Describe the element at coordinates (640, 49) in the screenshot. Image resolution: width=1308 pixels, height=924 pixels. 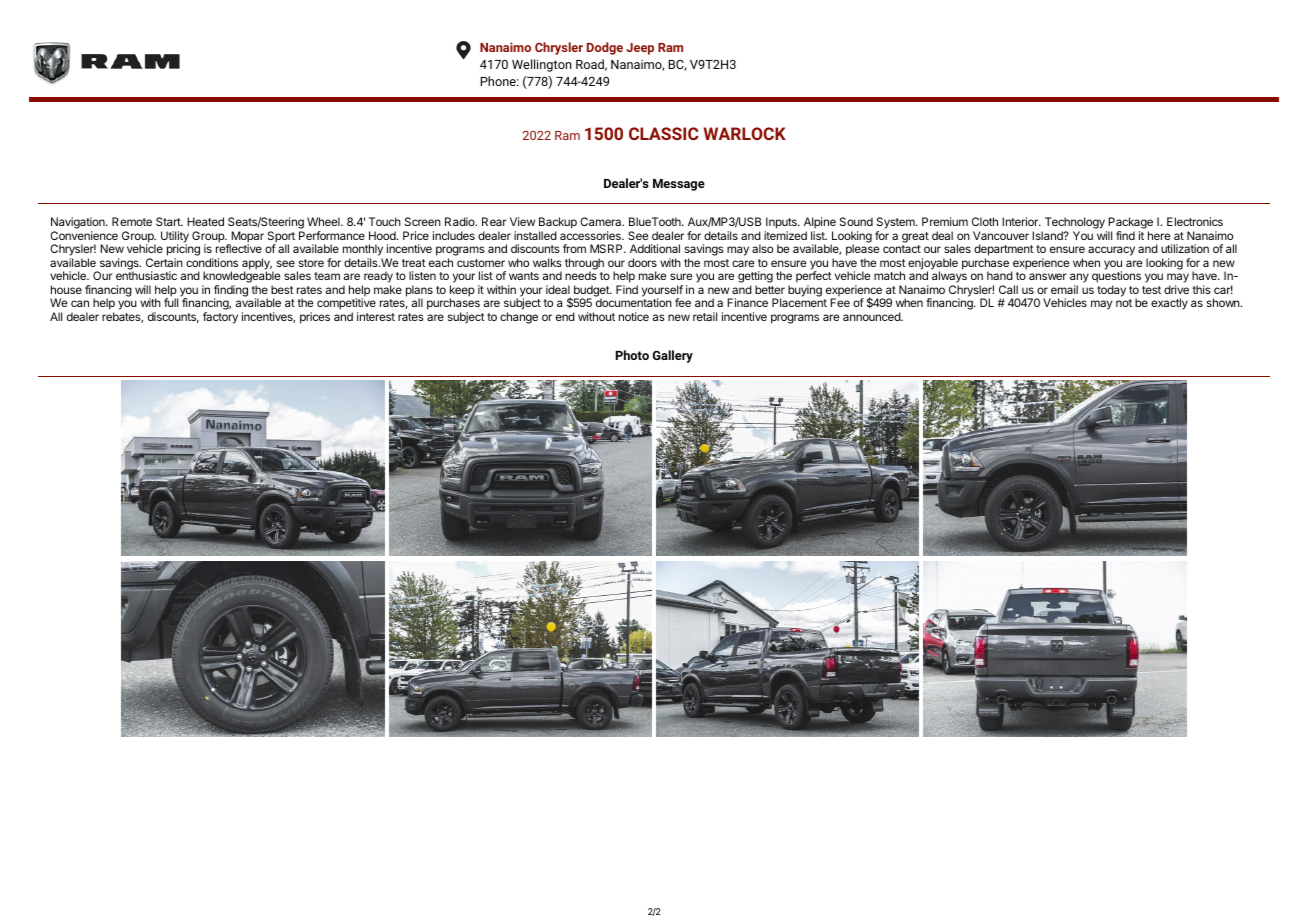
I see `Jeep` at that location.
